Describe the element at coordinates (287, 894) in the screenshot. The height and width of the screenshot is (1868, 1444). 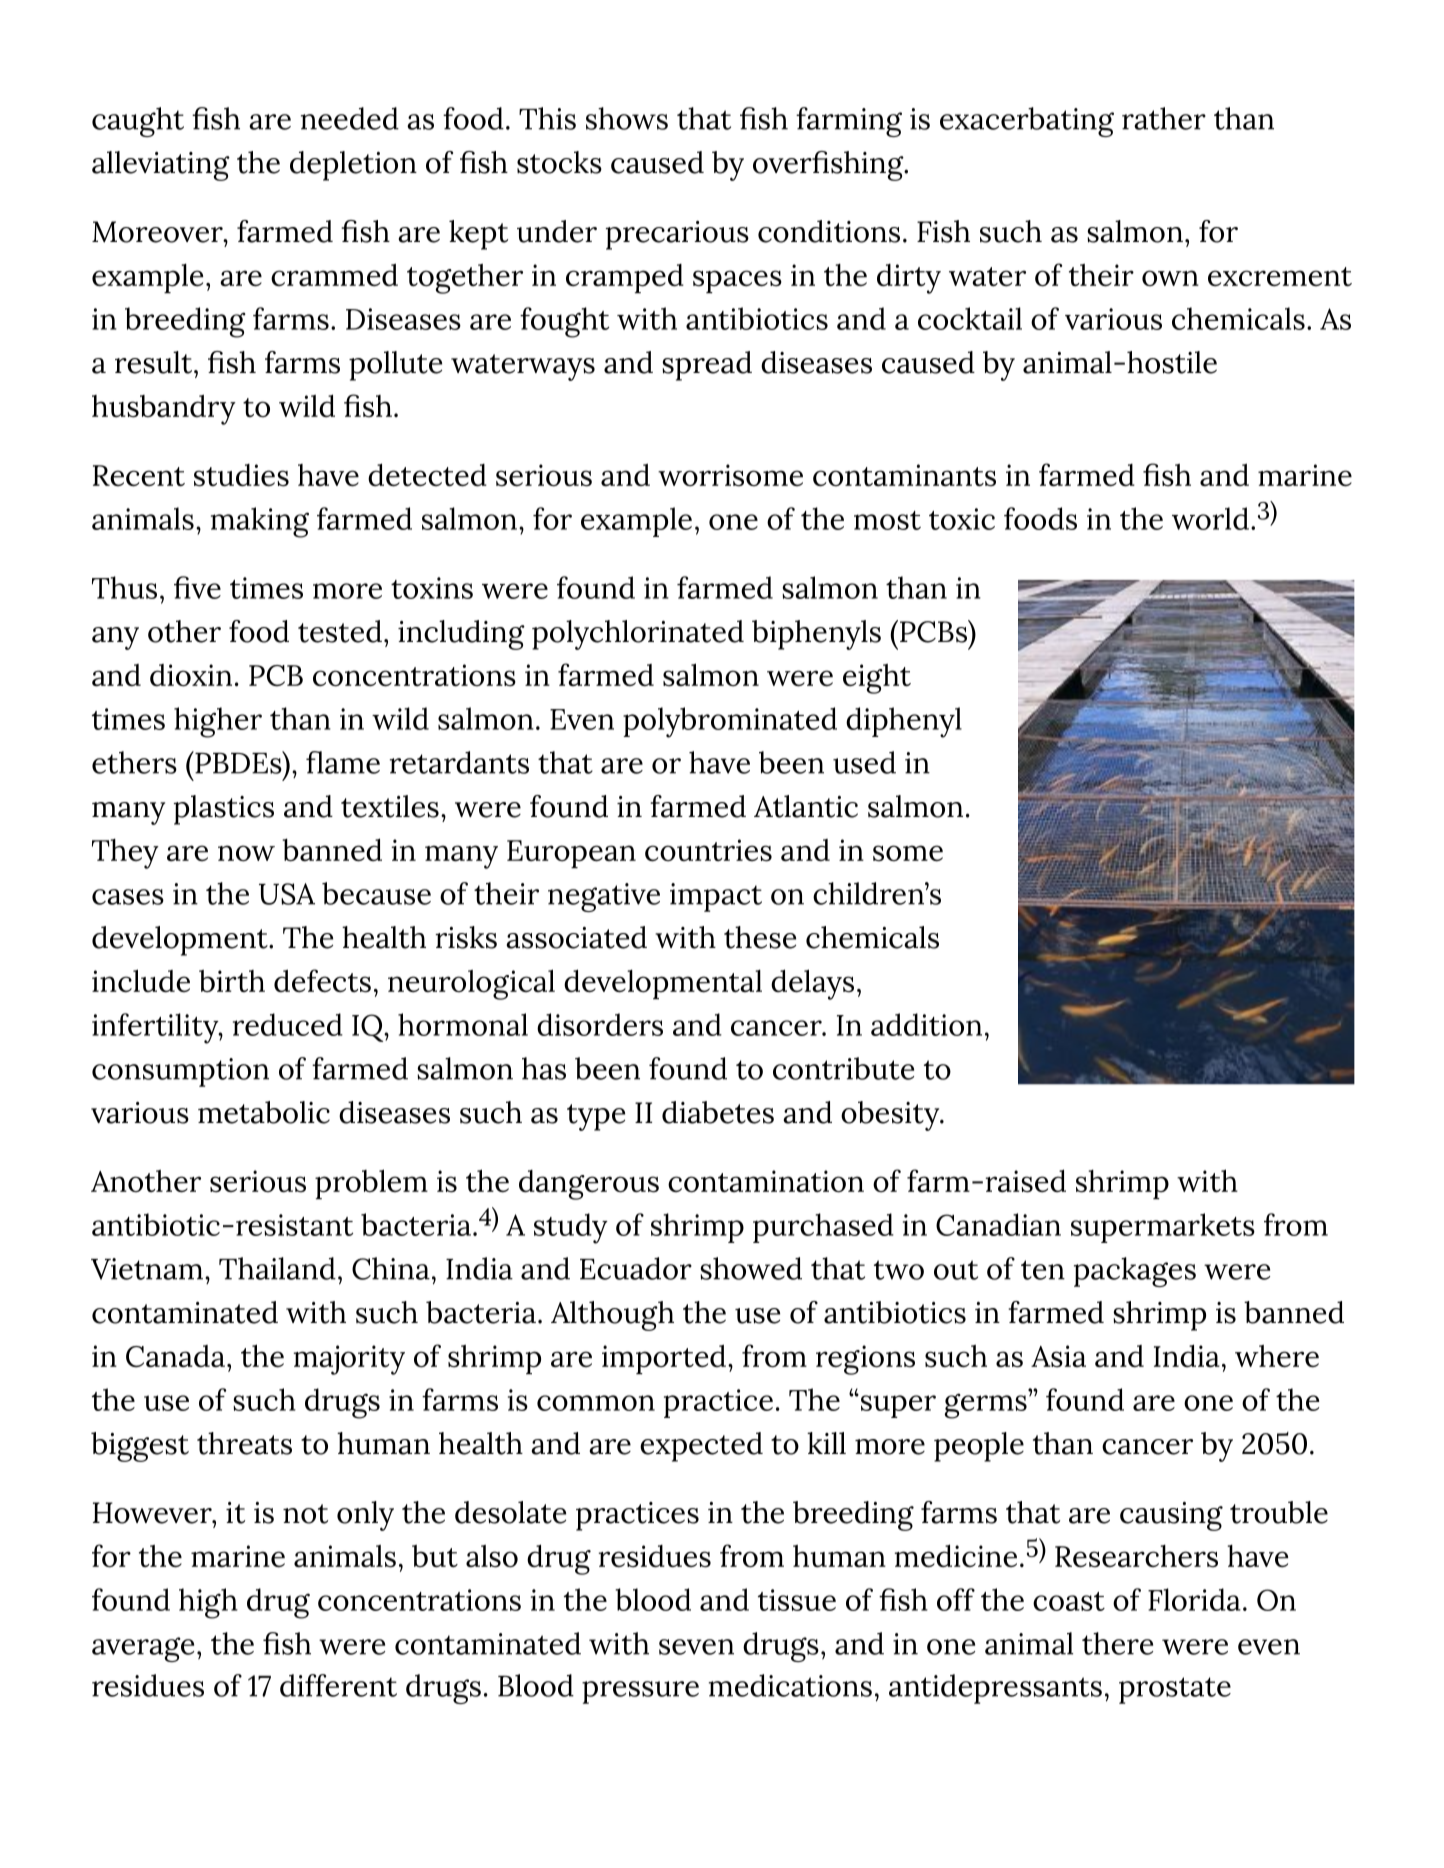
I see `USA` at that location.
